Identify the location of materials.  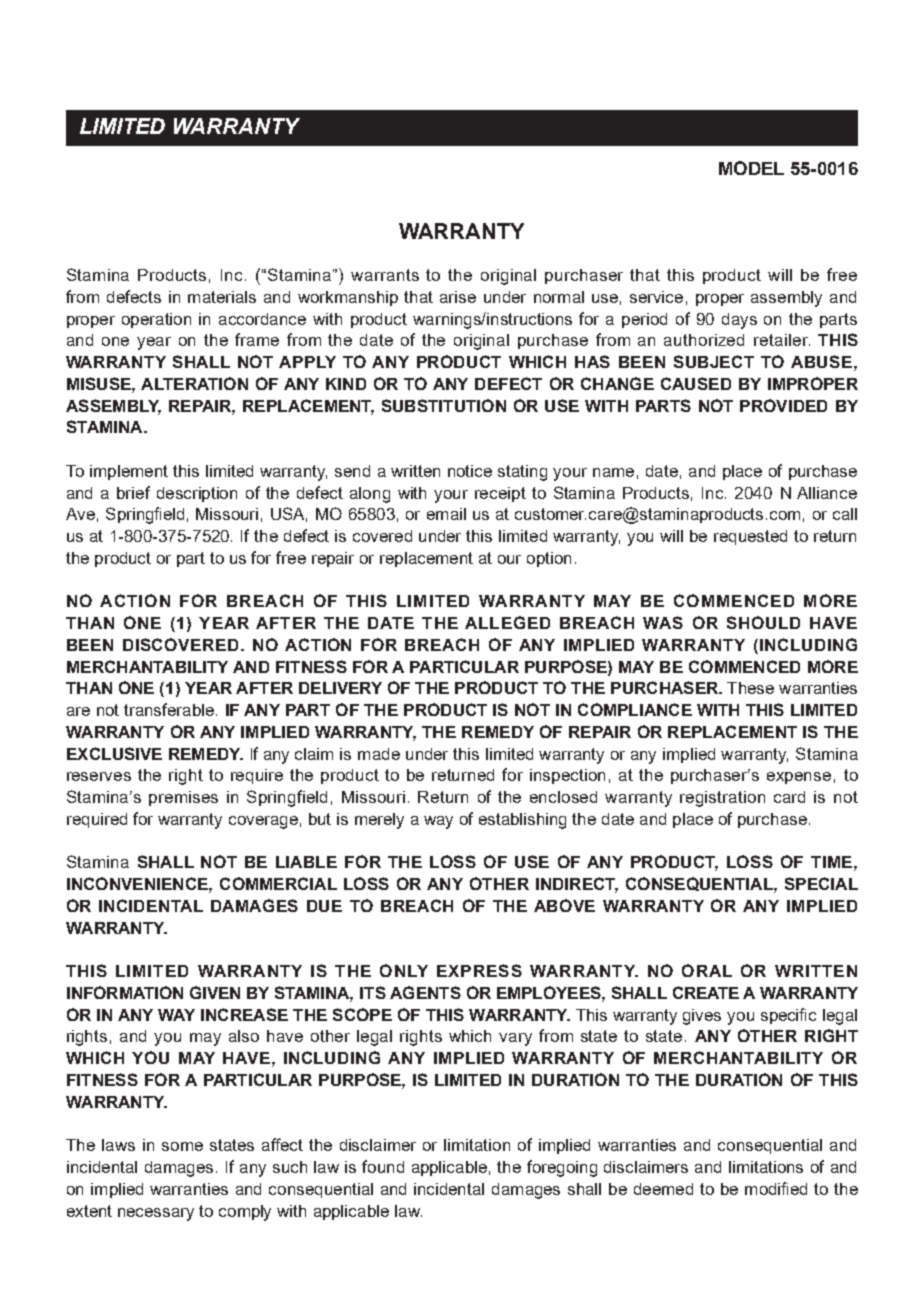
(222, 297).
